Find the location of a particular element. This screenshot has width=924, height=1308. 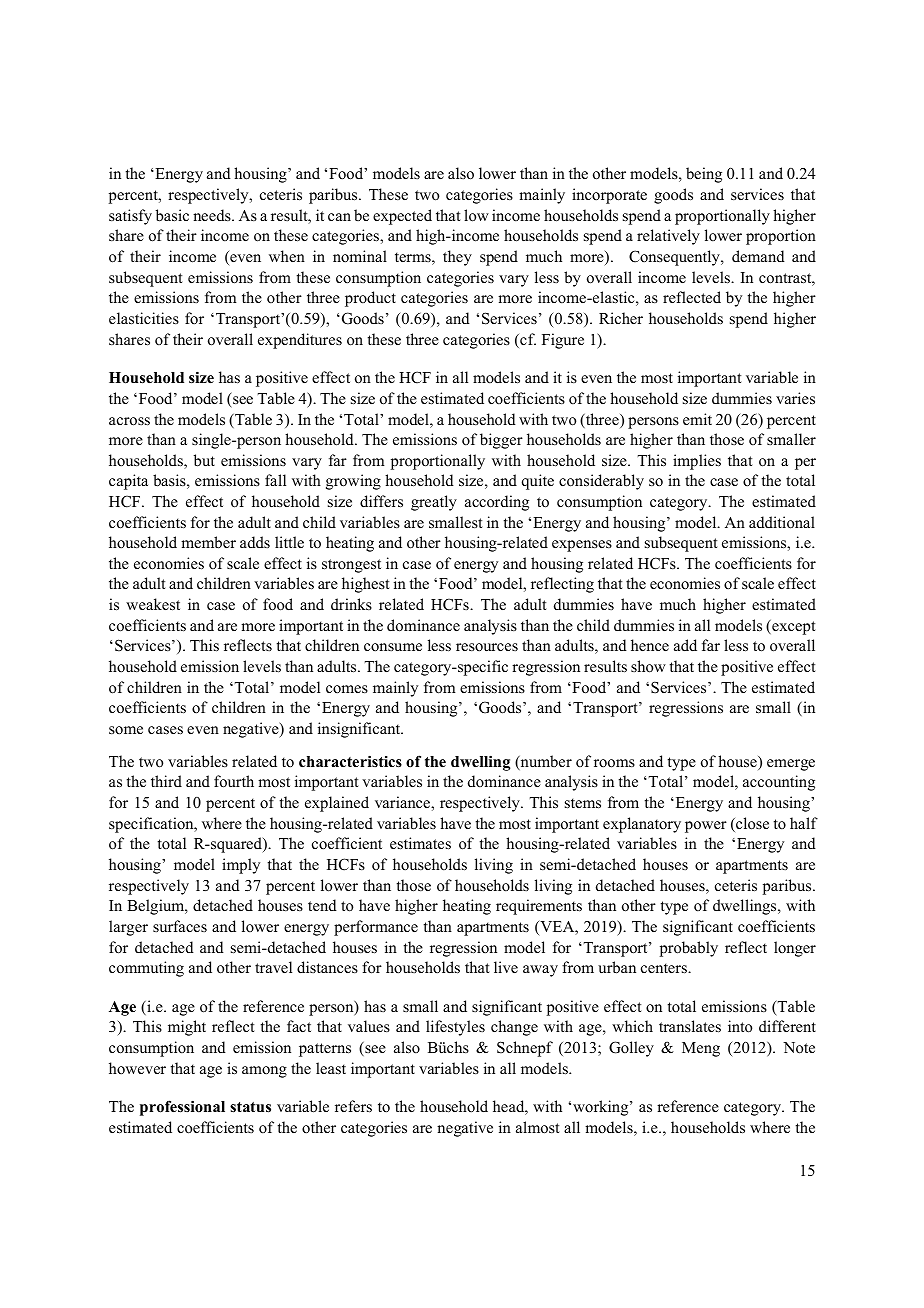

being is located at coordinates (704, 175).
